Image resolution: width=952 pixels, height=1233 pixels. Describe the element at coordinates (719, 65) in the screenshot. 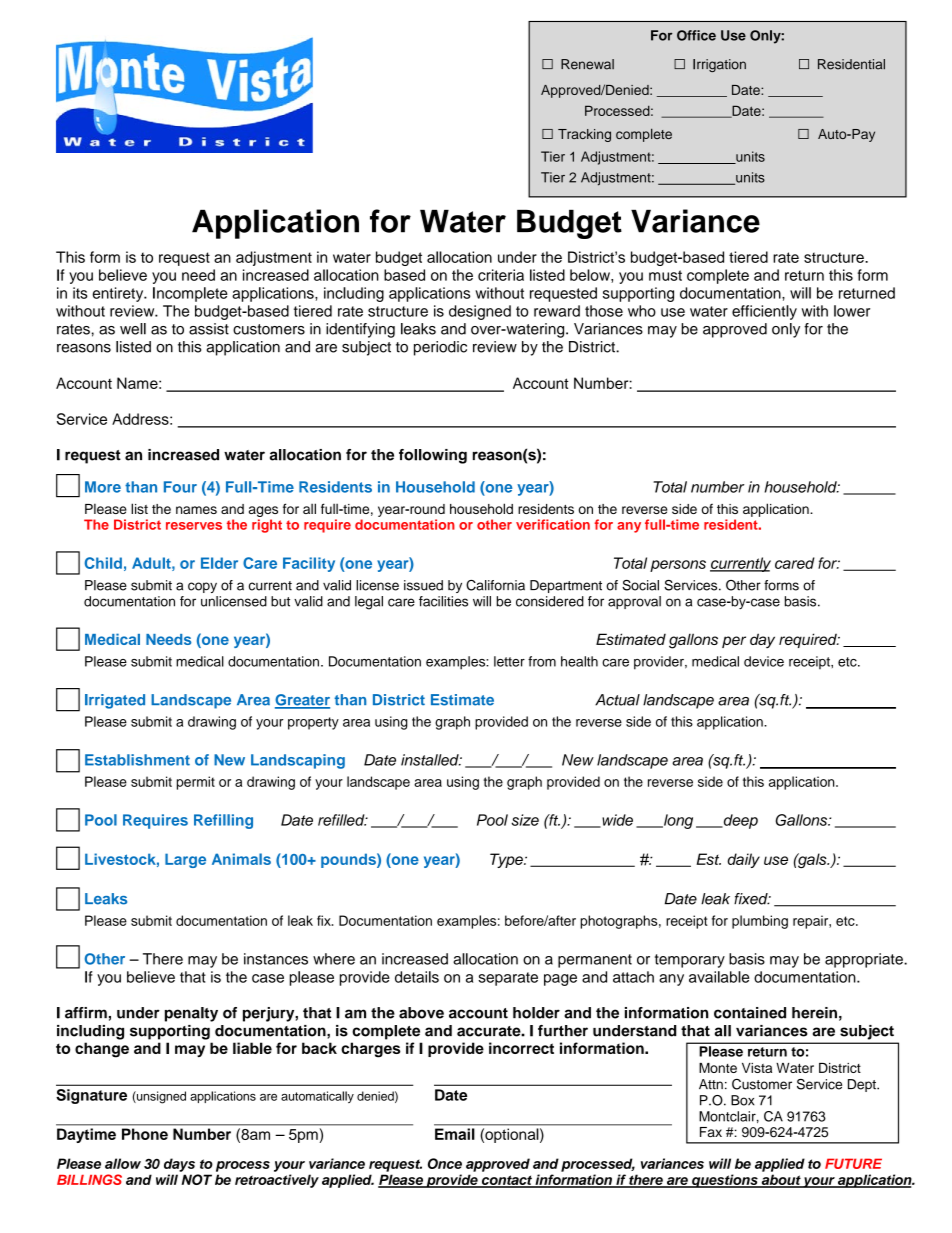

I see `Irrigation` at that location.
